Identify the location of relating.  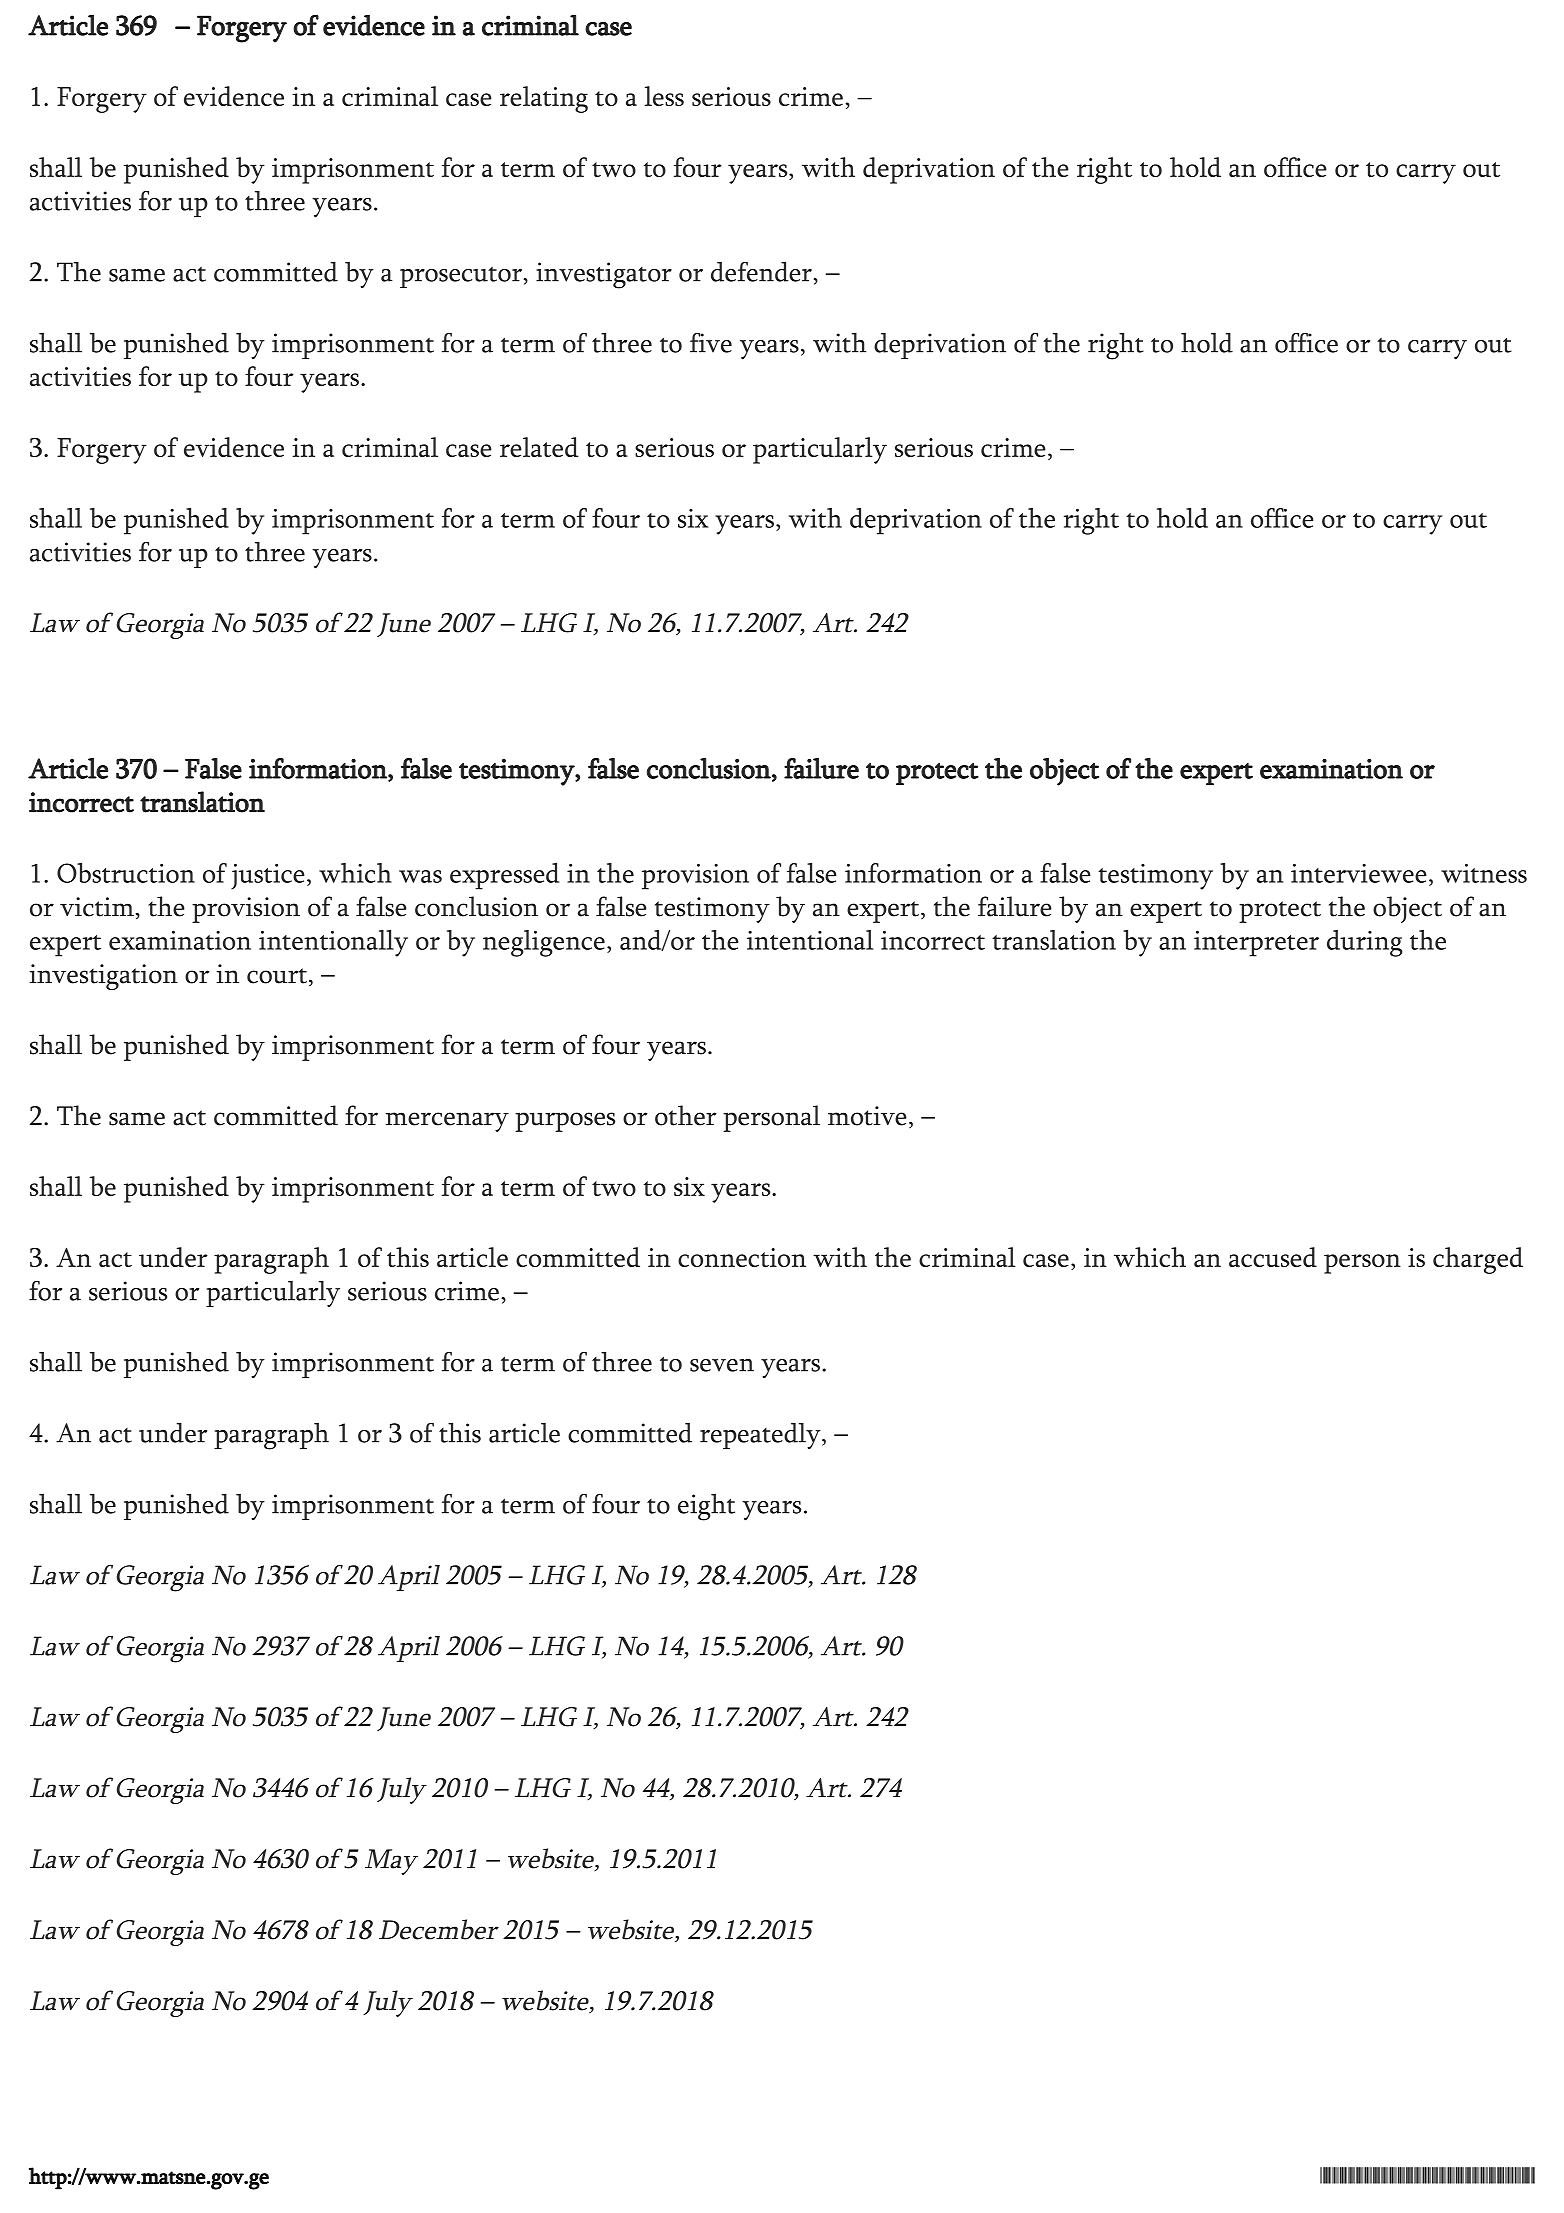
(544, 99).
